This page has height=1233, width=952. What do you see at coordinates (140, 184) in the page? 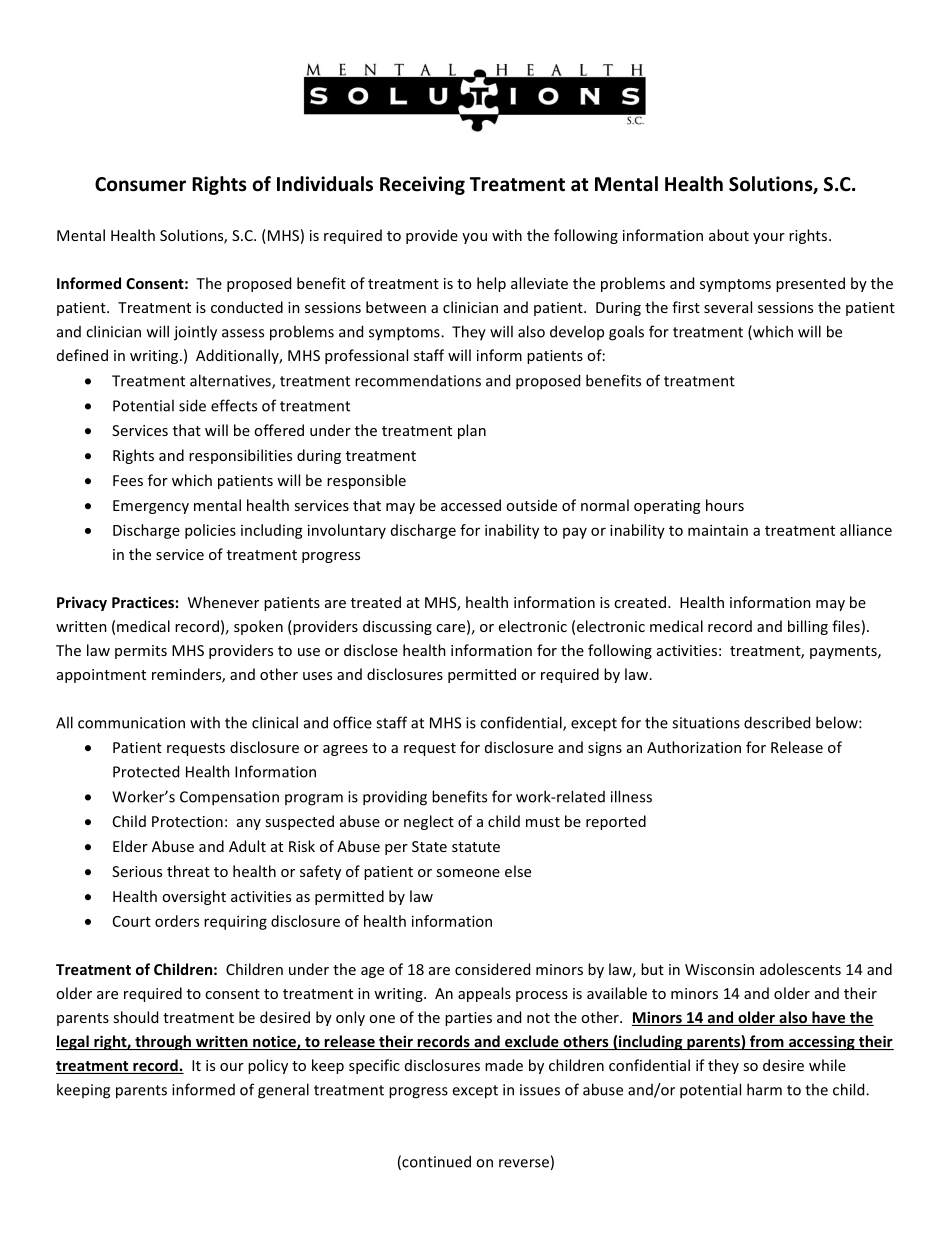
I see `Consumer` at bounding box center [140, 184].
